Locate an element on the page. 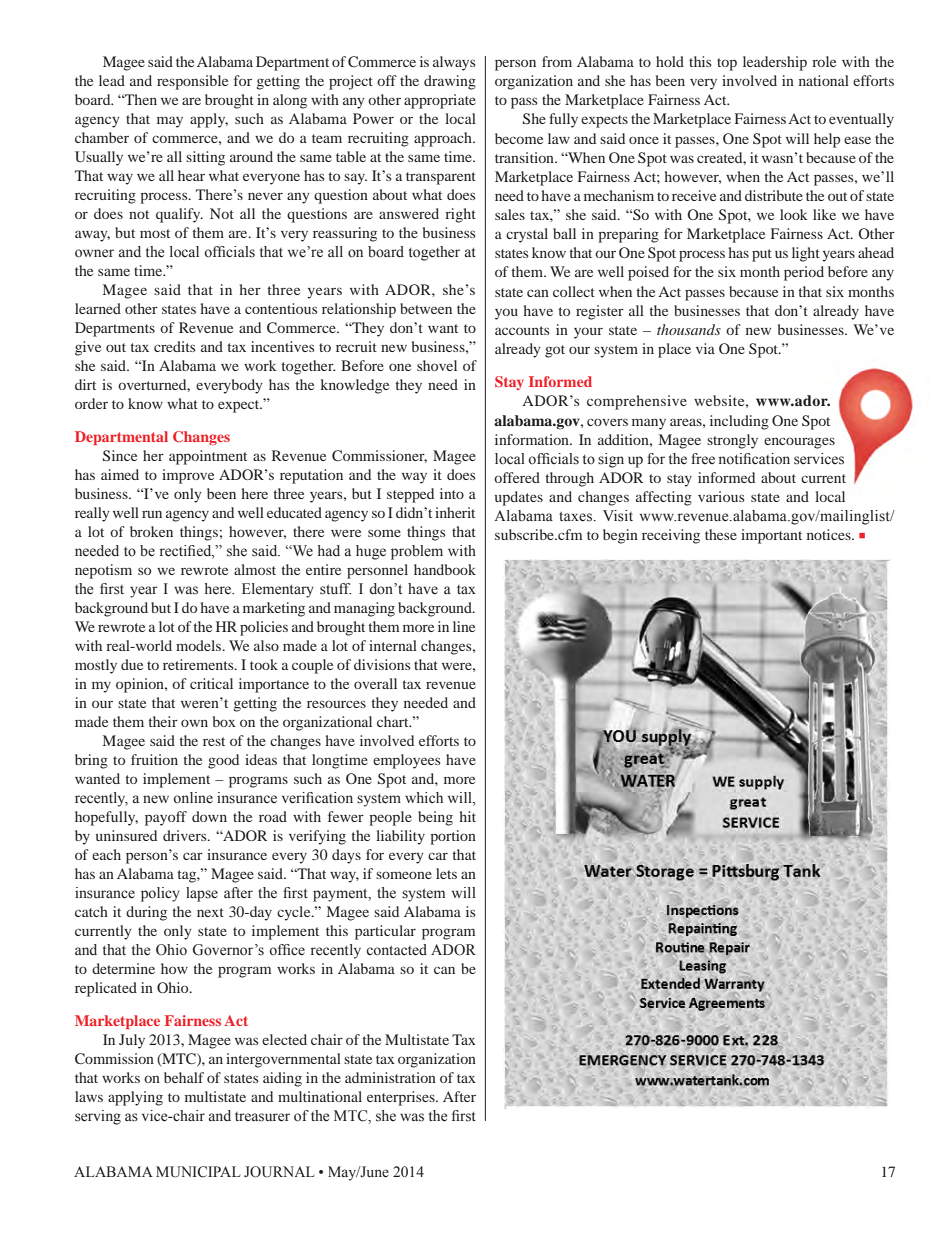 This document has height=1233, width=952. portion is located at coordinates (453, 837).
